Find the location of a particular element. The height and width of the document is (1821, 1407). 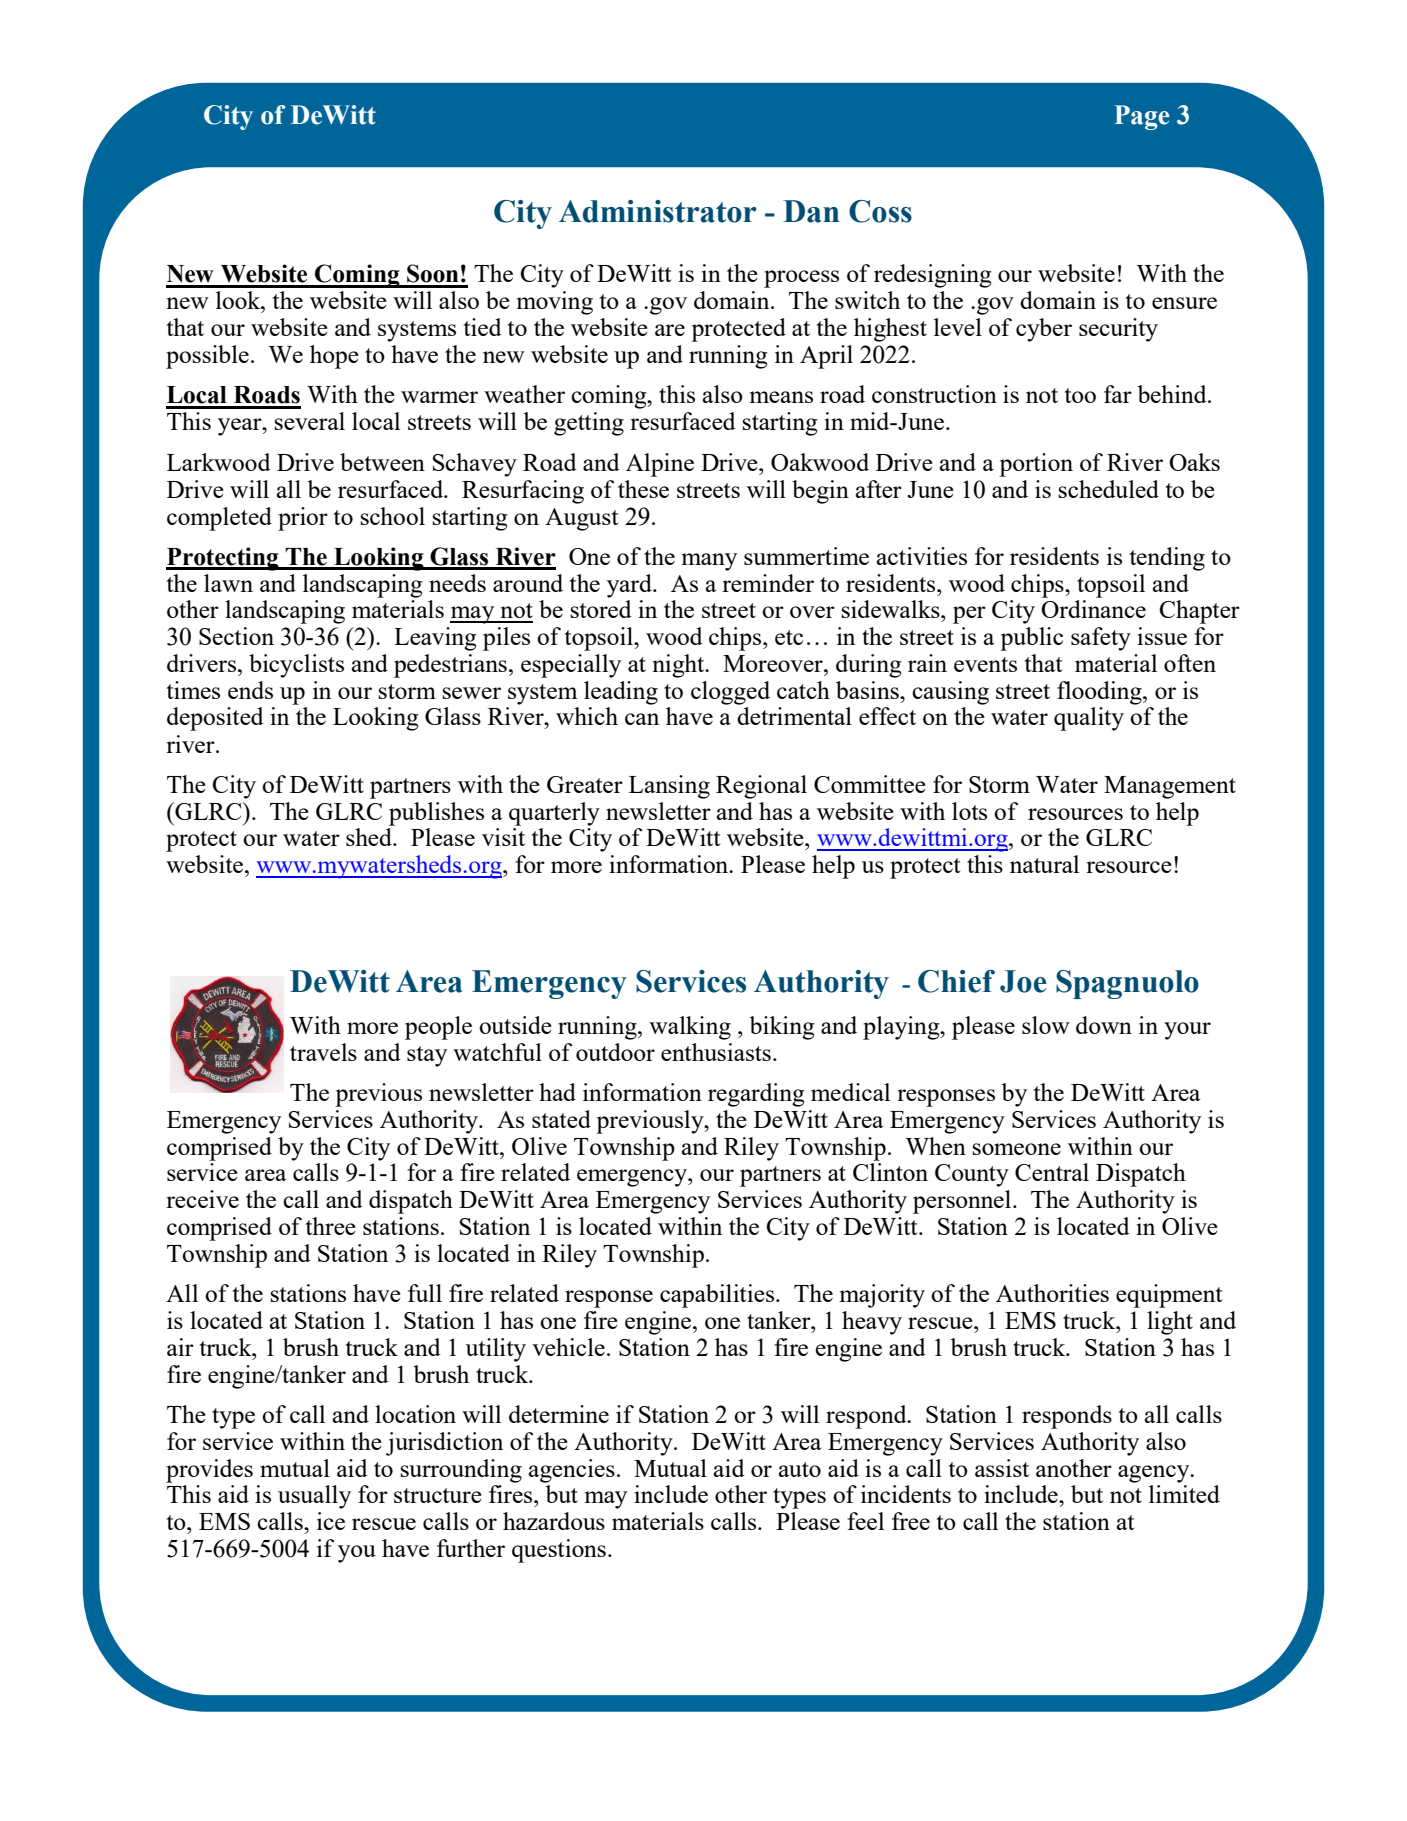

Ordinance is located at coordinates (1093, 609).
